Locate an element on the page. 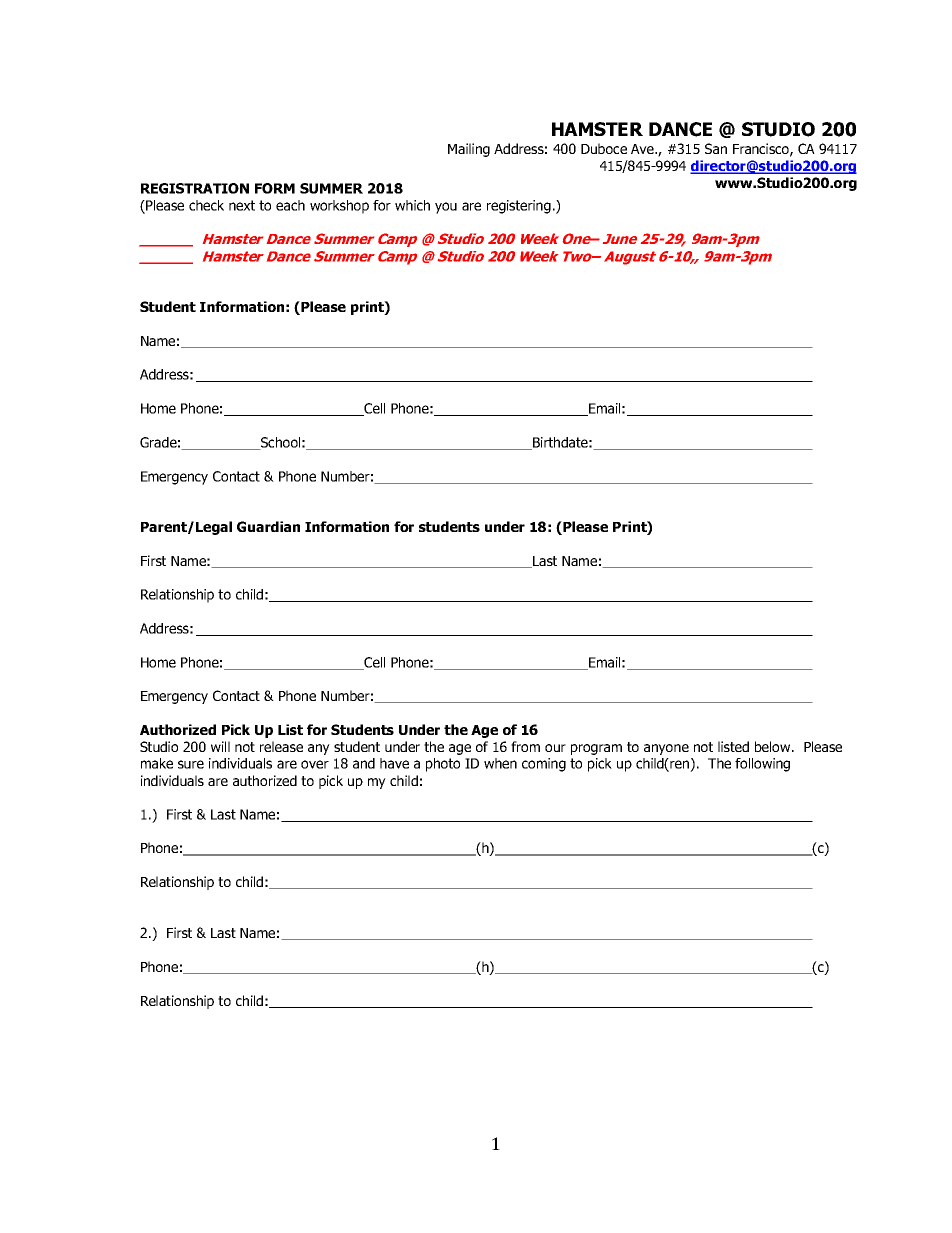 This page has height=1233, width=952. anyone is located at coordinates (666, 749).
